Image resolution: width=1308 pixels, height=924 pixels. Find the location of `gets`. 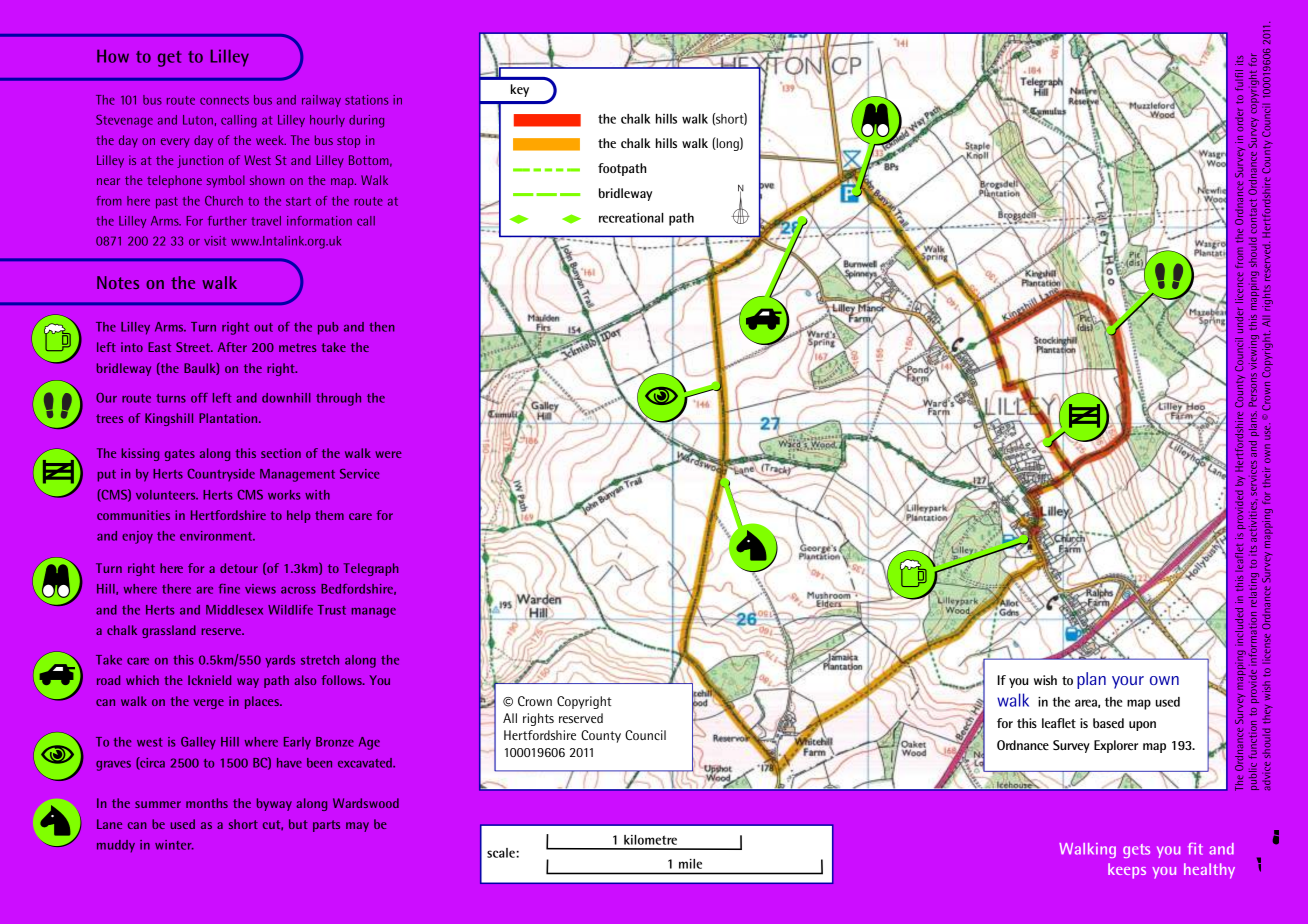

gets is located at coordinates (1136, 851).
